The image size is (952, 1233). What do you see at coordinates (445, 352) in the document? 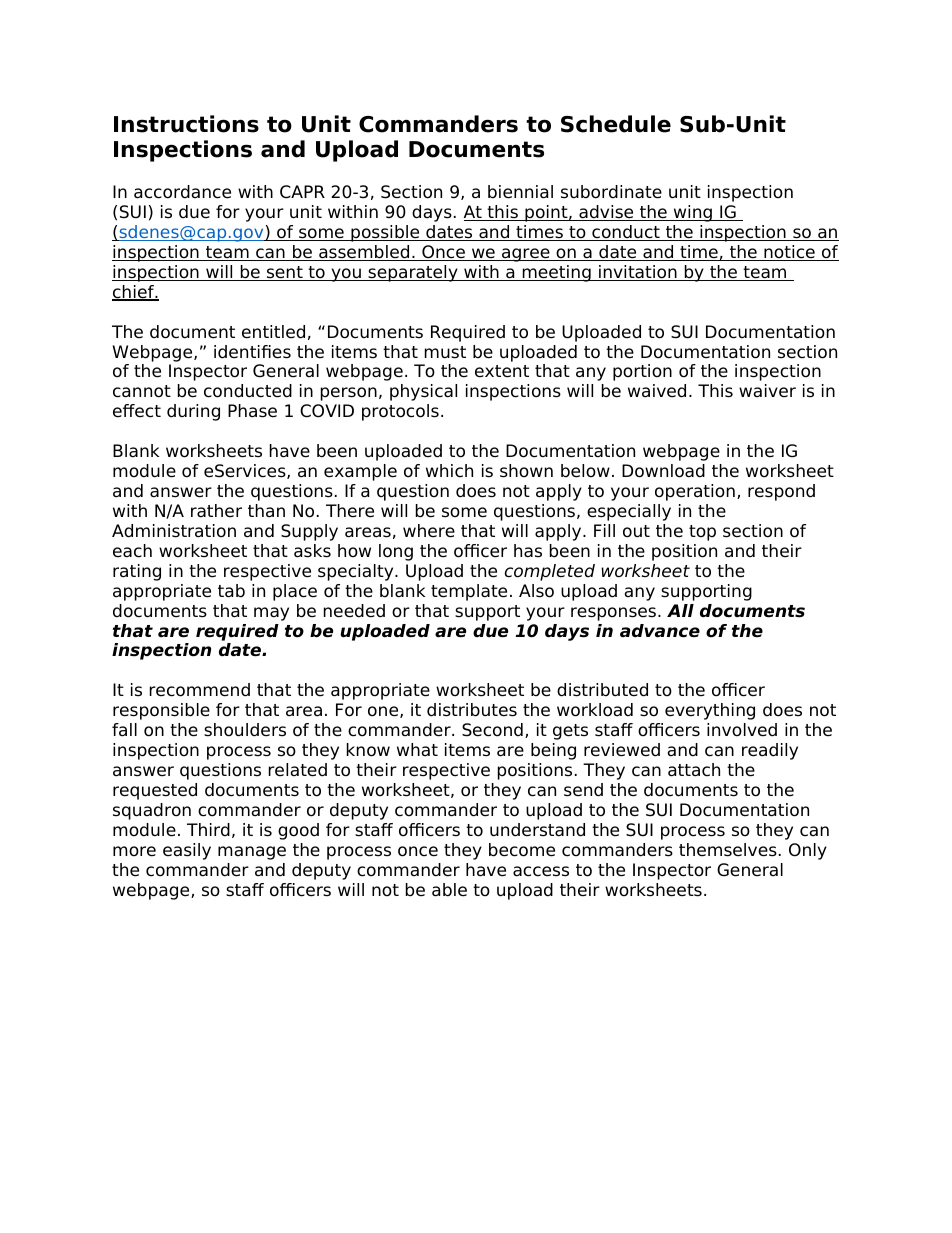
I see `must` at bounding box center [445, 352].
